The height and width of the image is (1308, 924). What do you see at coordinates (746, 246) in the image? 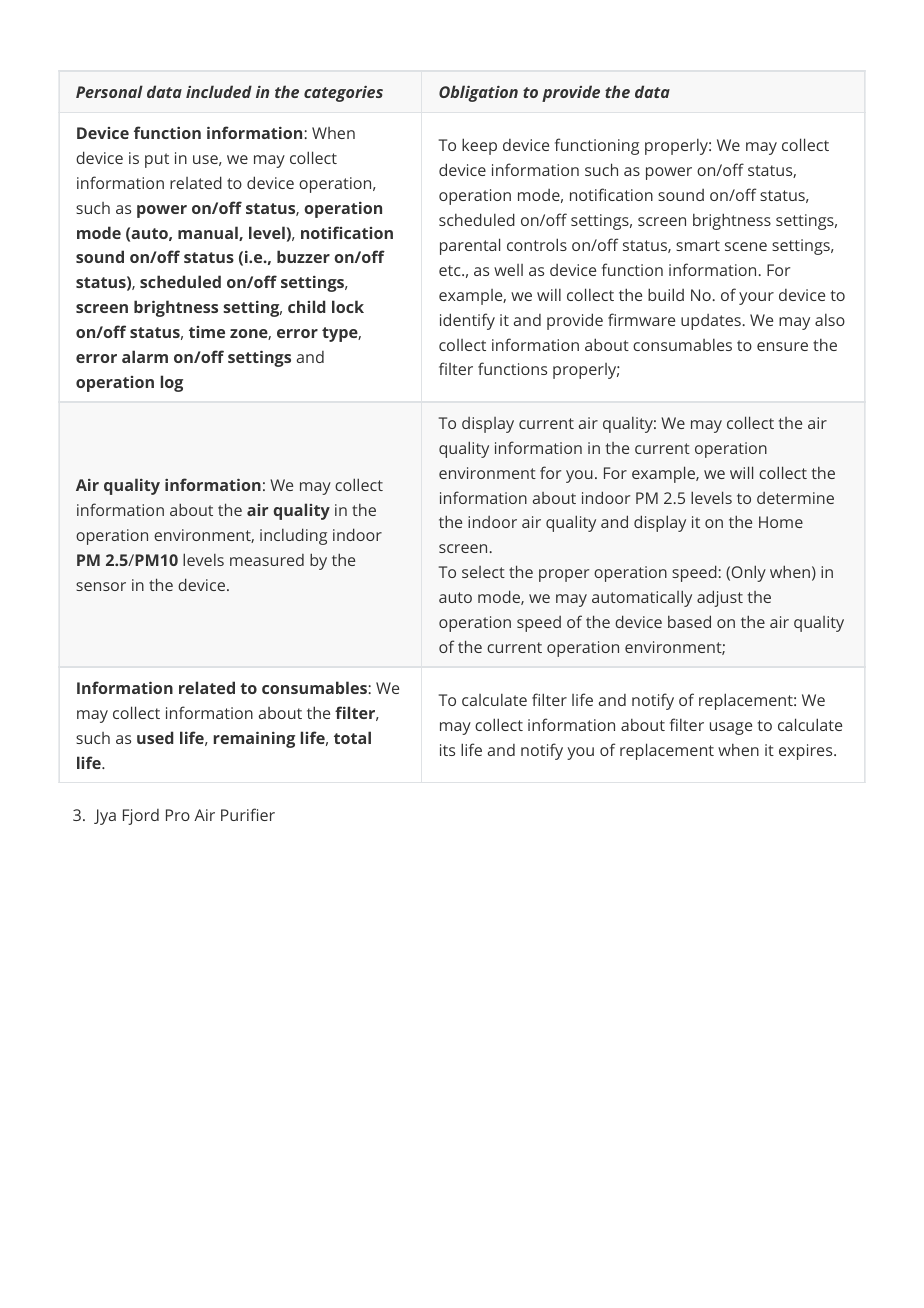
I see `scene` at bounding box center [746, 246].
